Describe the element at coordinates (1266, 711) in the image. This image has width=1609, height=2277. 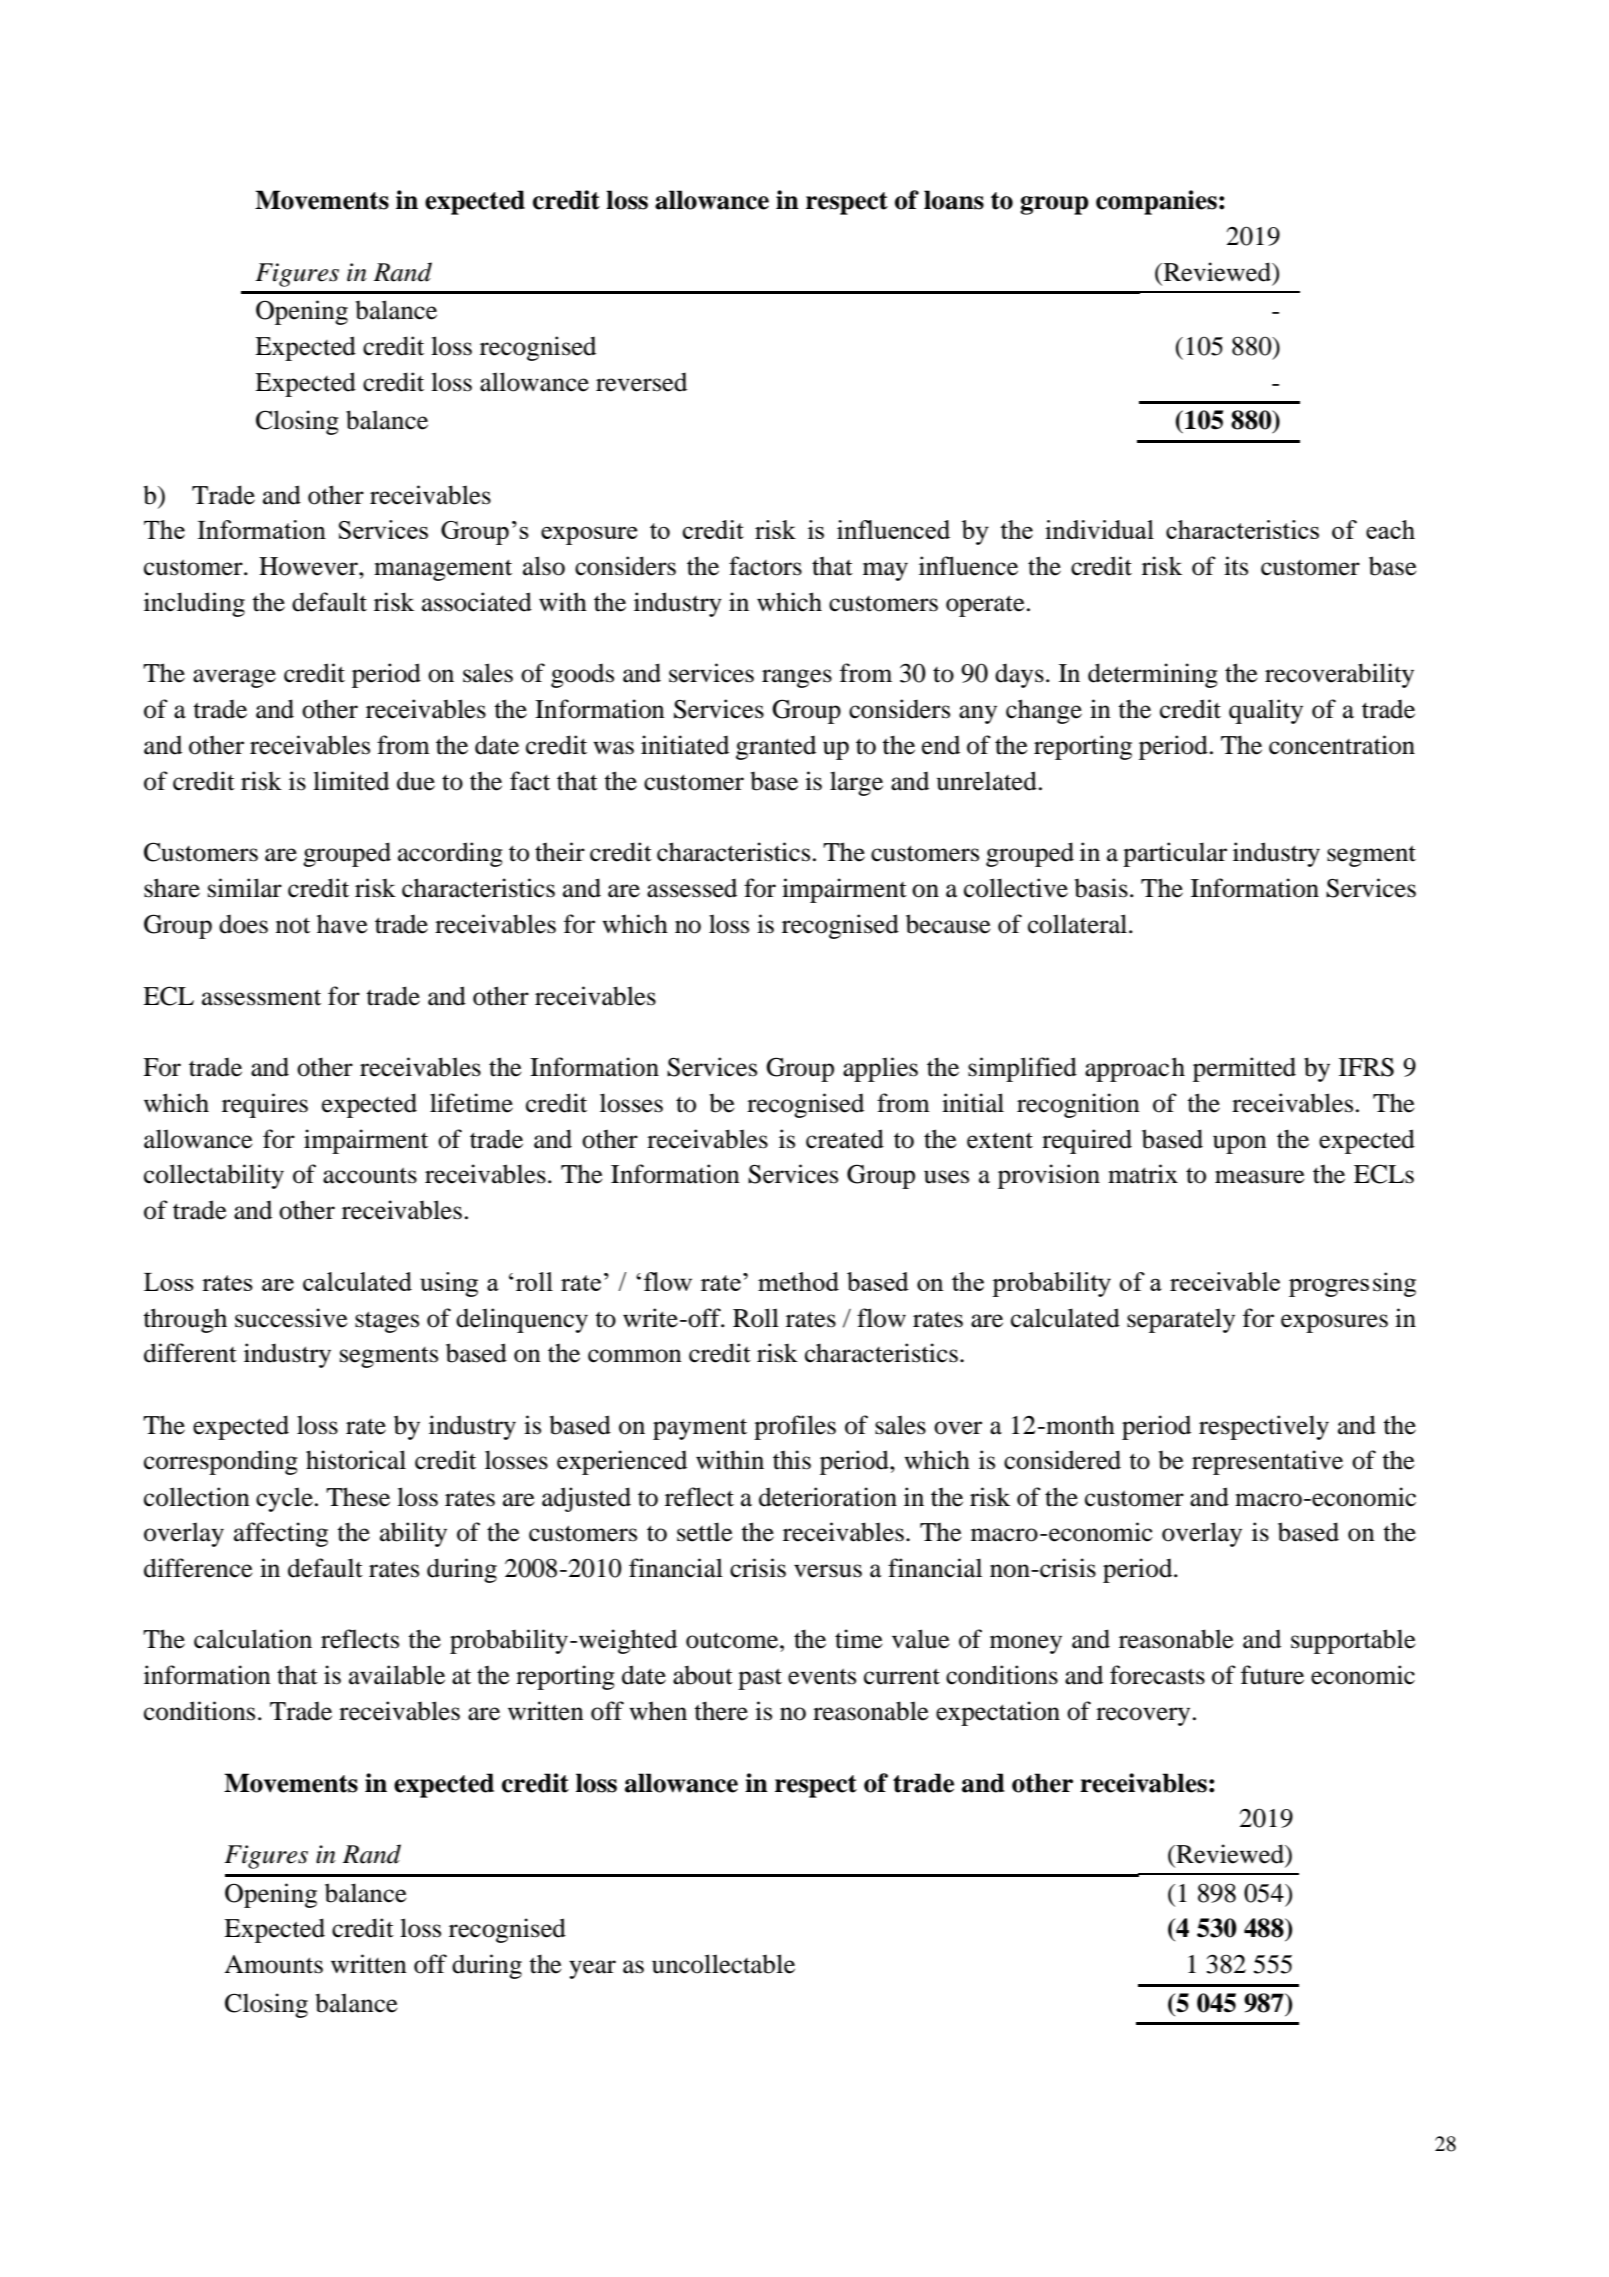
I see `quality` at that location.
